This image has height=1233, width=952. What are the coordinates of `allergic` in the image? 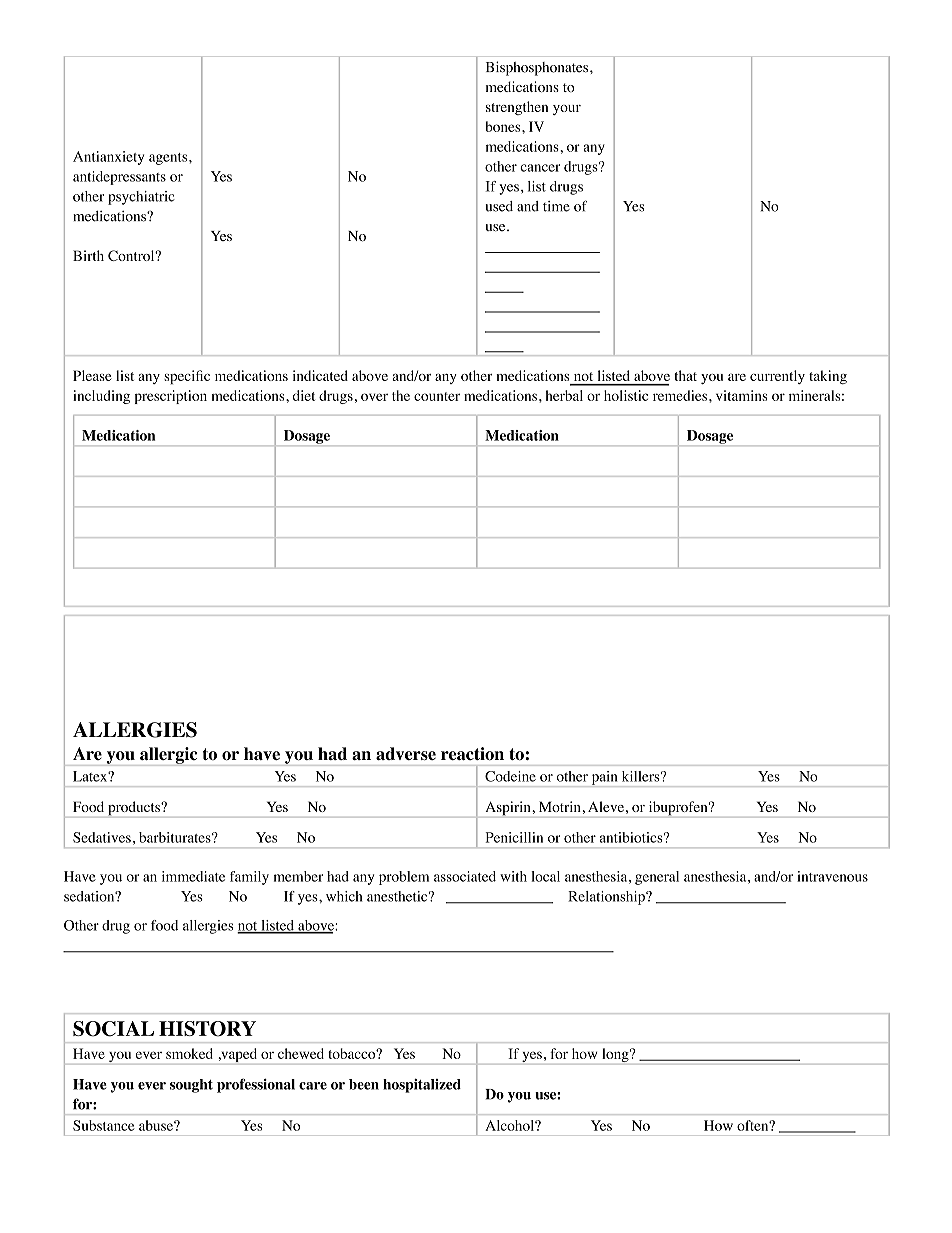 It's located at (169, 756).
